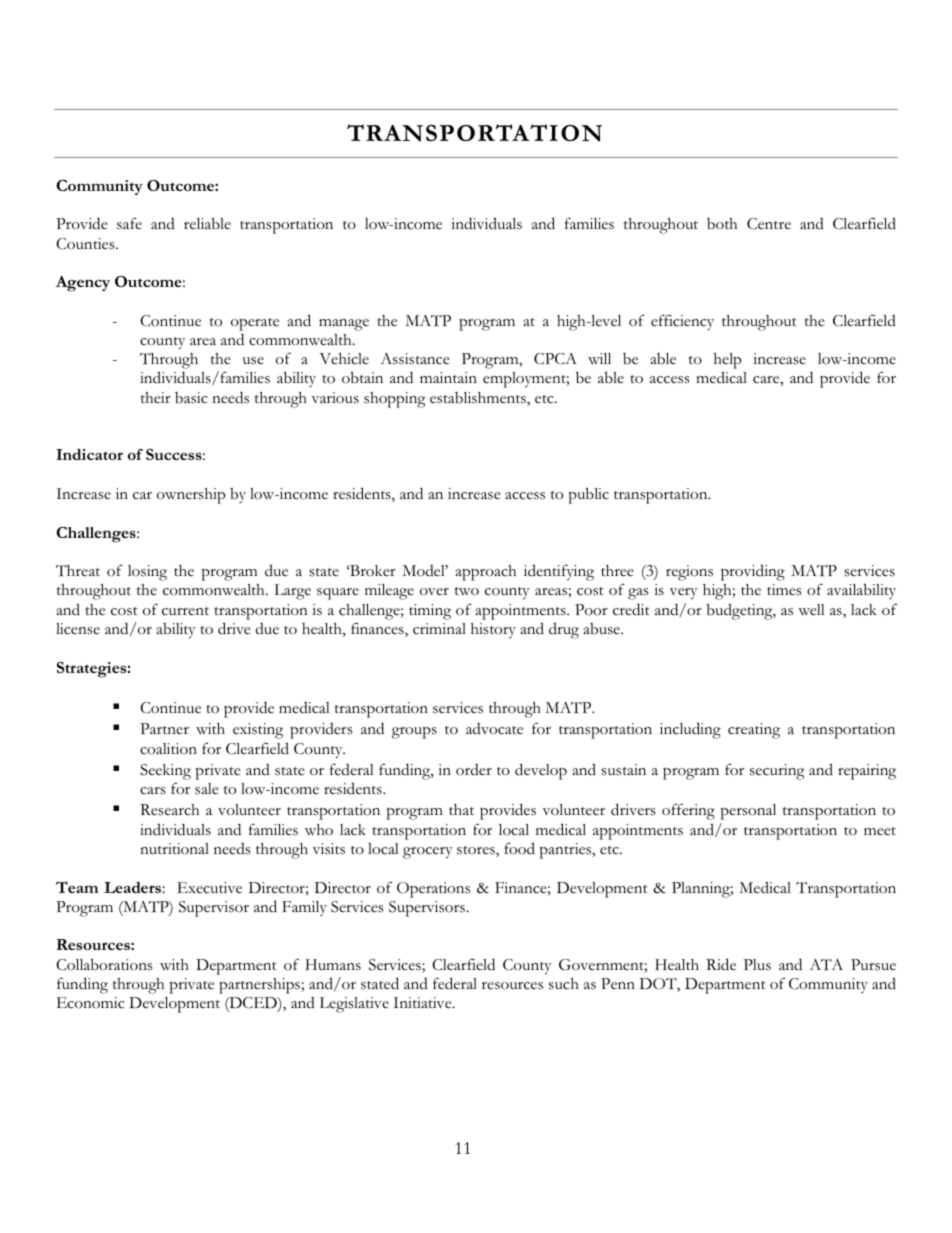  Describe the element at coordinates (753, 572) in the image. I see `providing` at that location.
